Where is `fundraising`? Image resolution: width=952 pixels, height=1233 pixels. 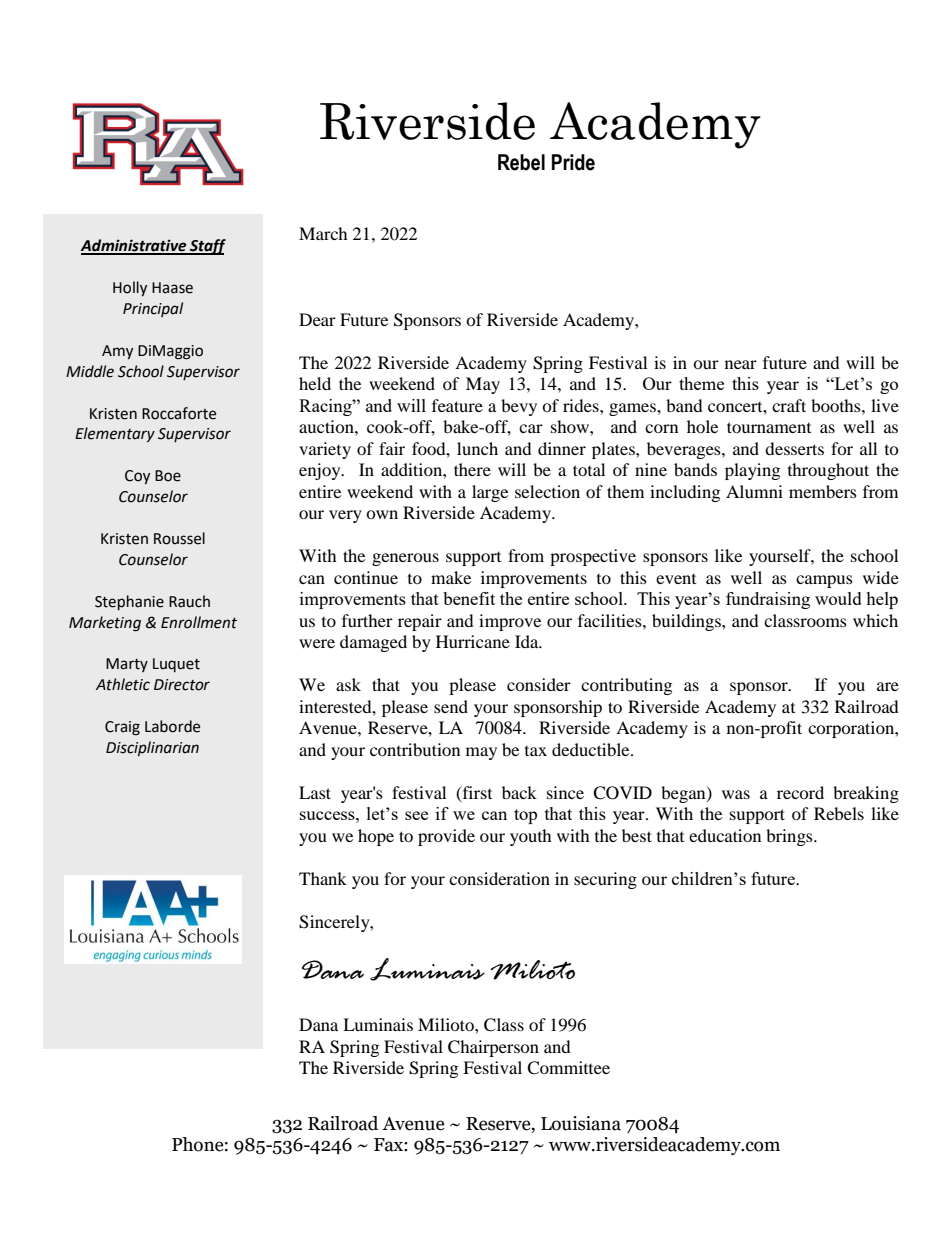 fundraising is located at coordinates (768, 600).
